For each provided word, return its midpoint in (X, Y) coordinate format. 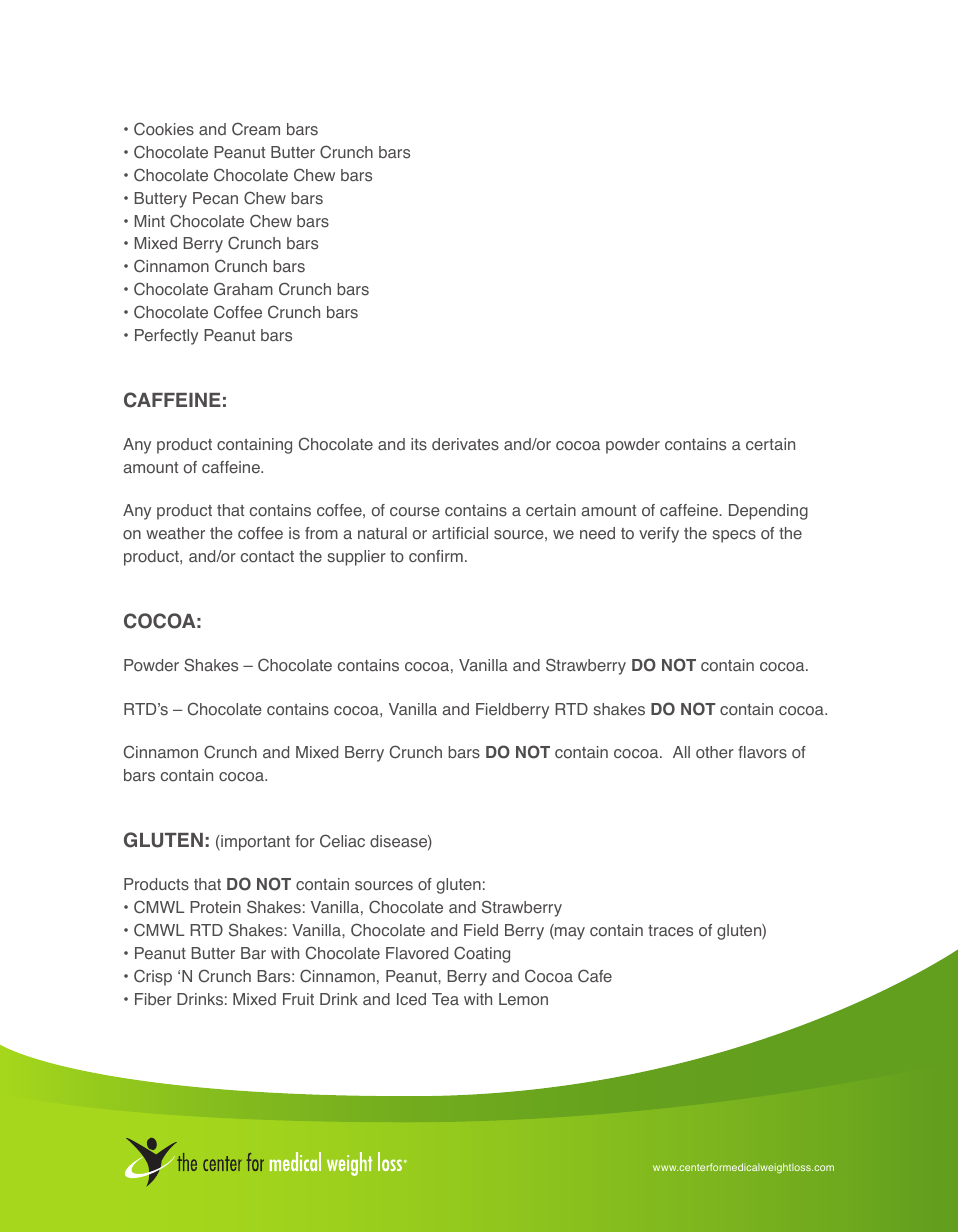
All (681, 752)
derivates (465, 444)
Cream (256, 129)
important (254, 843)
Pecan (215, 198)
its (419, 444)
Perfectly (166, 337)
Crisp (153, 977)
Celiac (342, 841)
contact (267, 557)
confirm (436, 556)
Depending (768, 512)
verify (659, 535)
